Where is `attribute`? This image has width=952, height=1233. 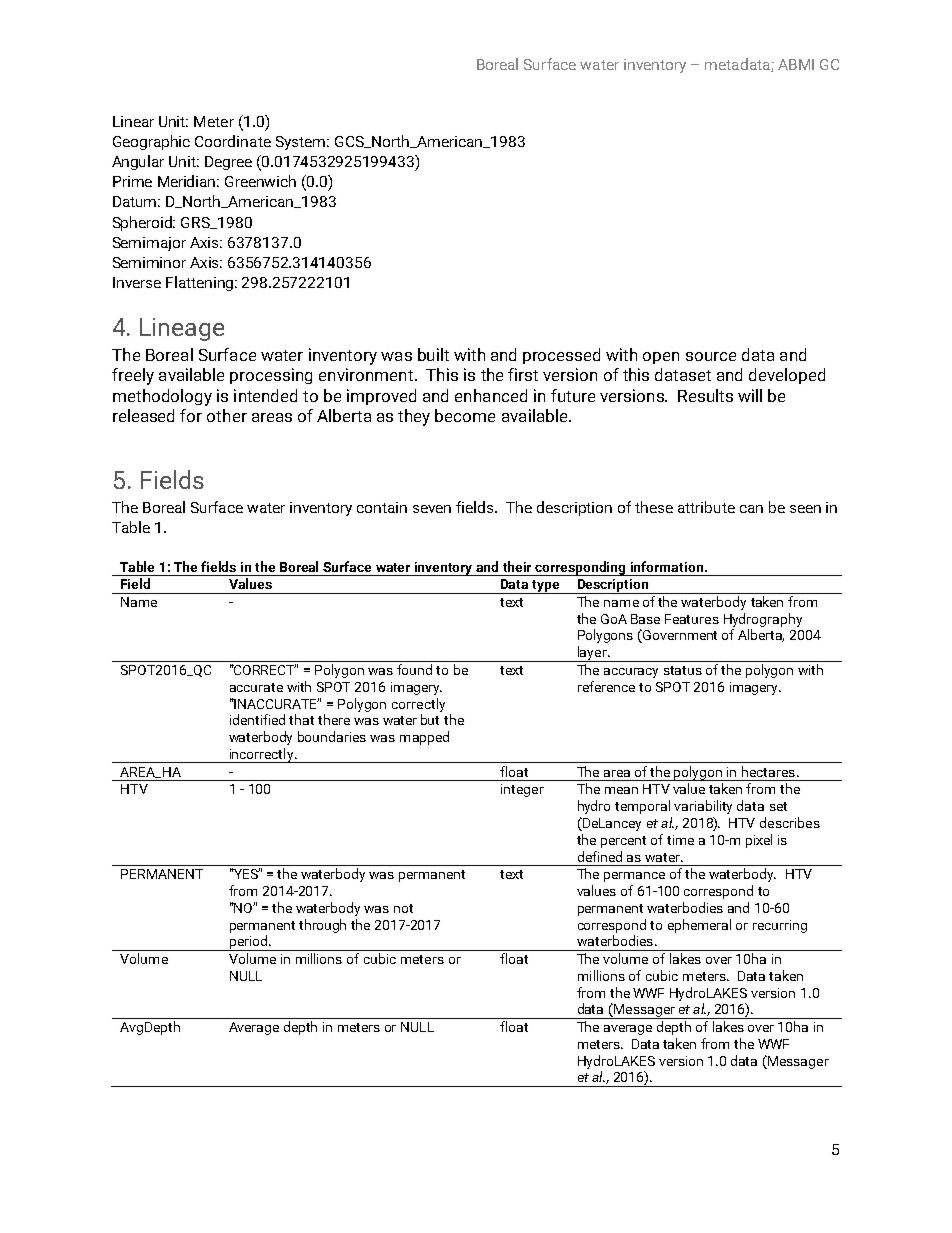
attribute is located at coordinates (706, 507).
